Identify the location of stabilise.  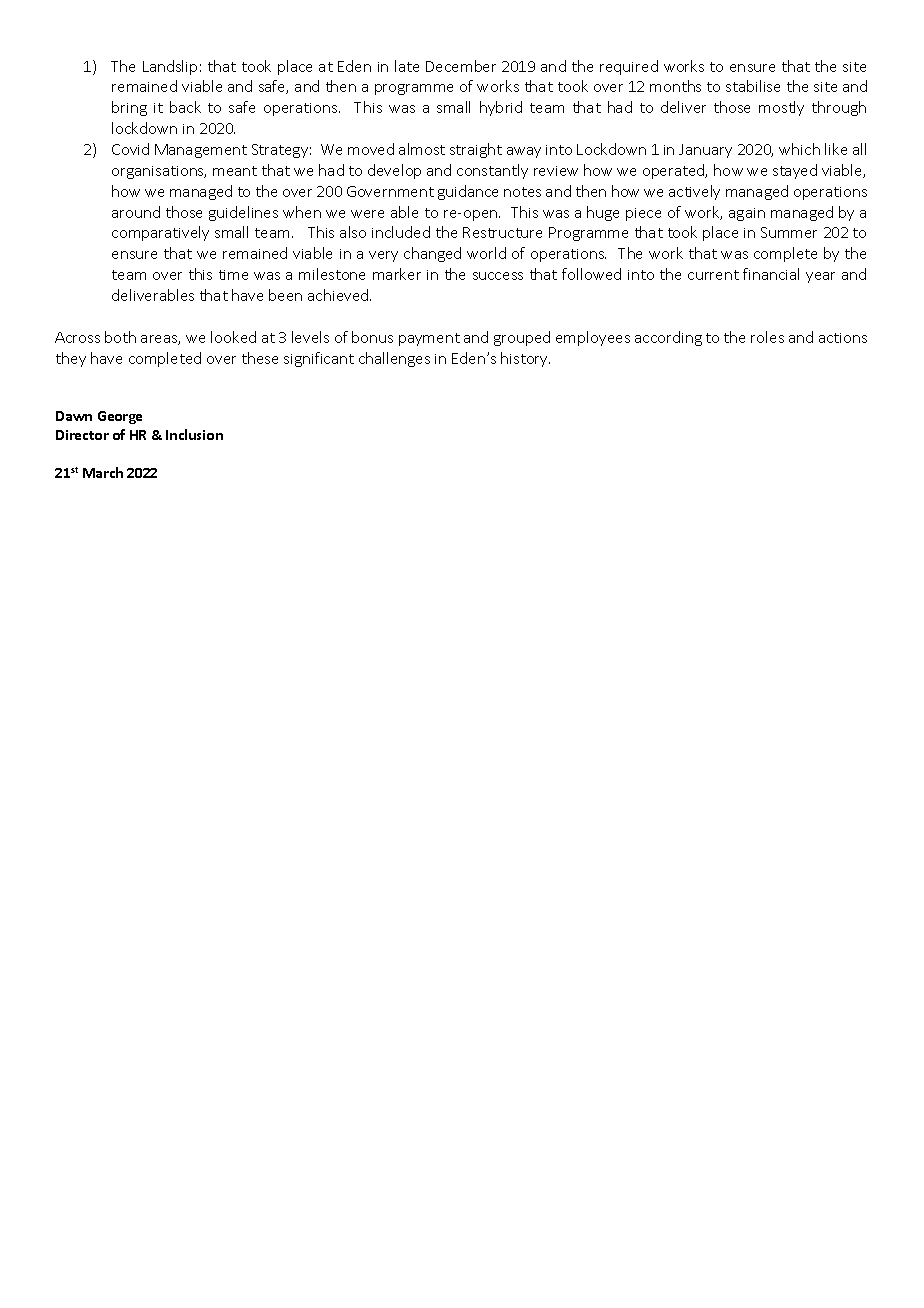
(753, 86).
